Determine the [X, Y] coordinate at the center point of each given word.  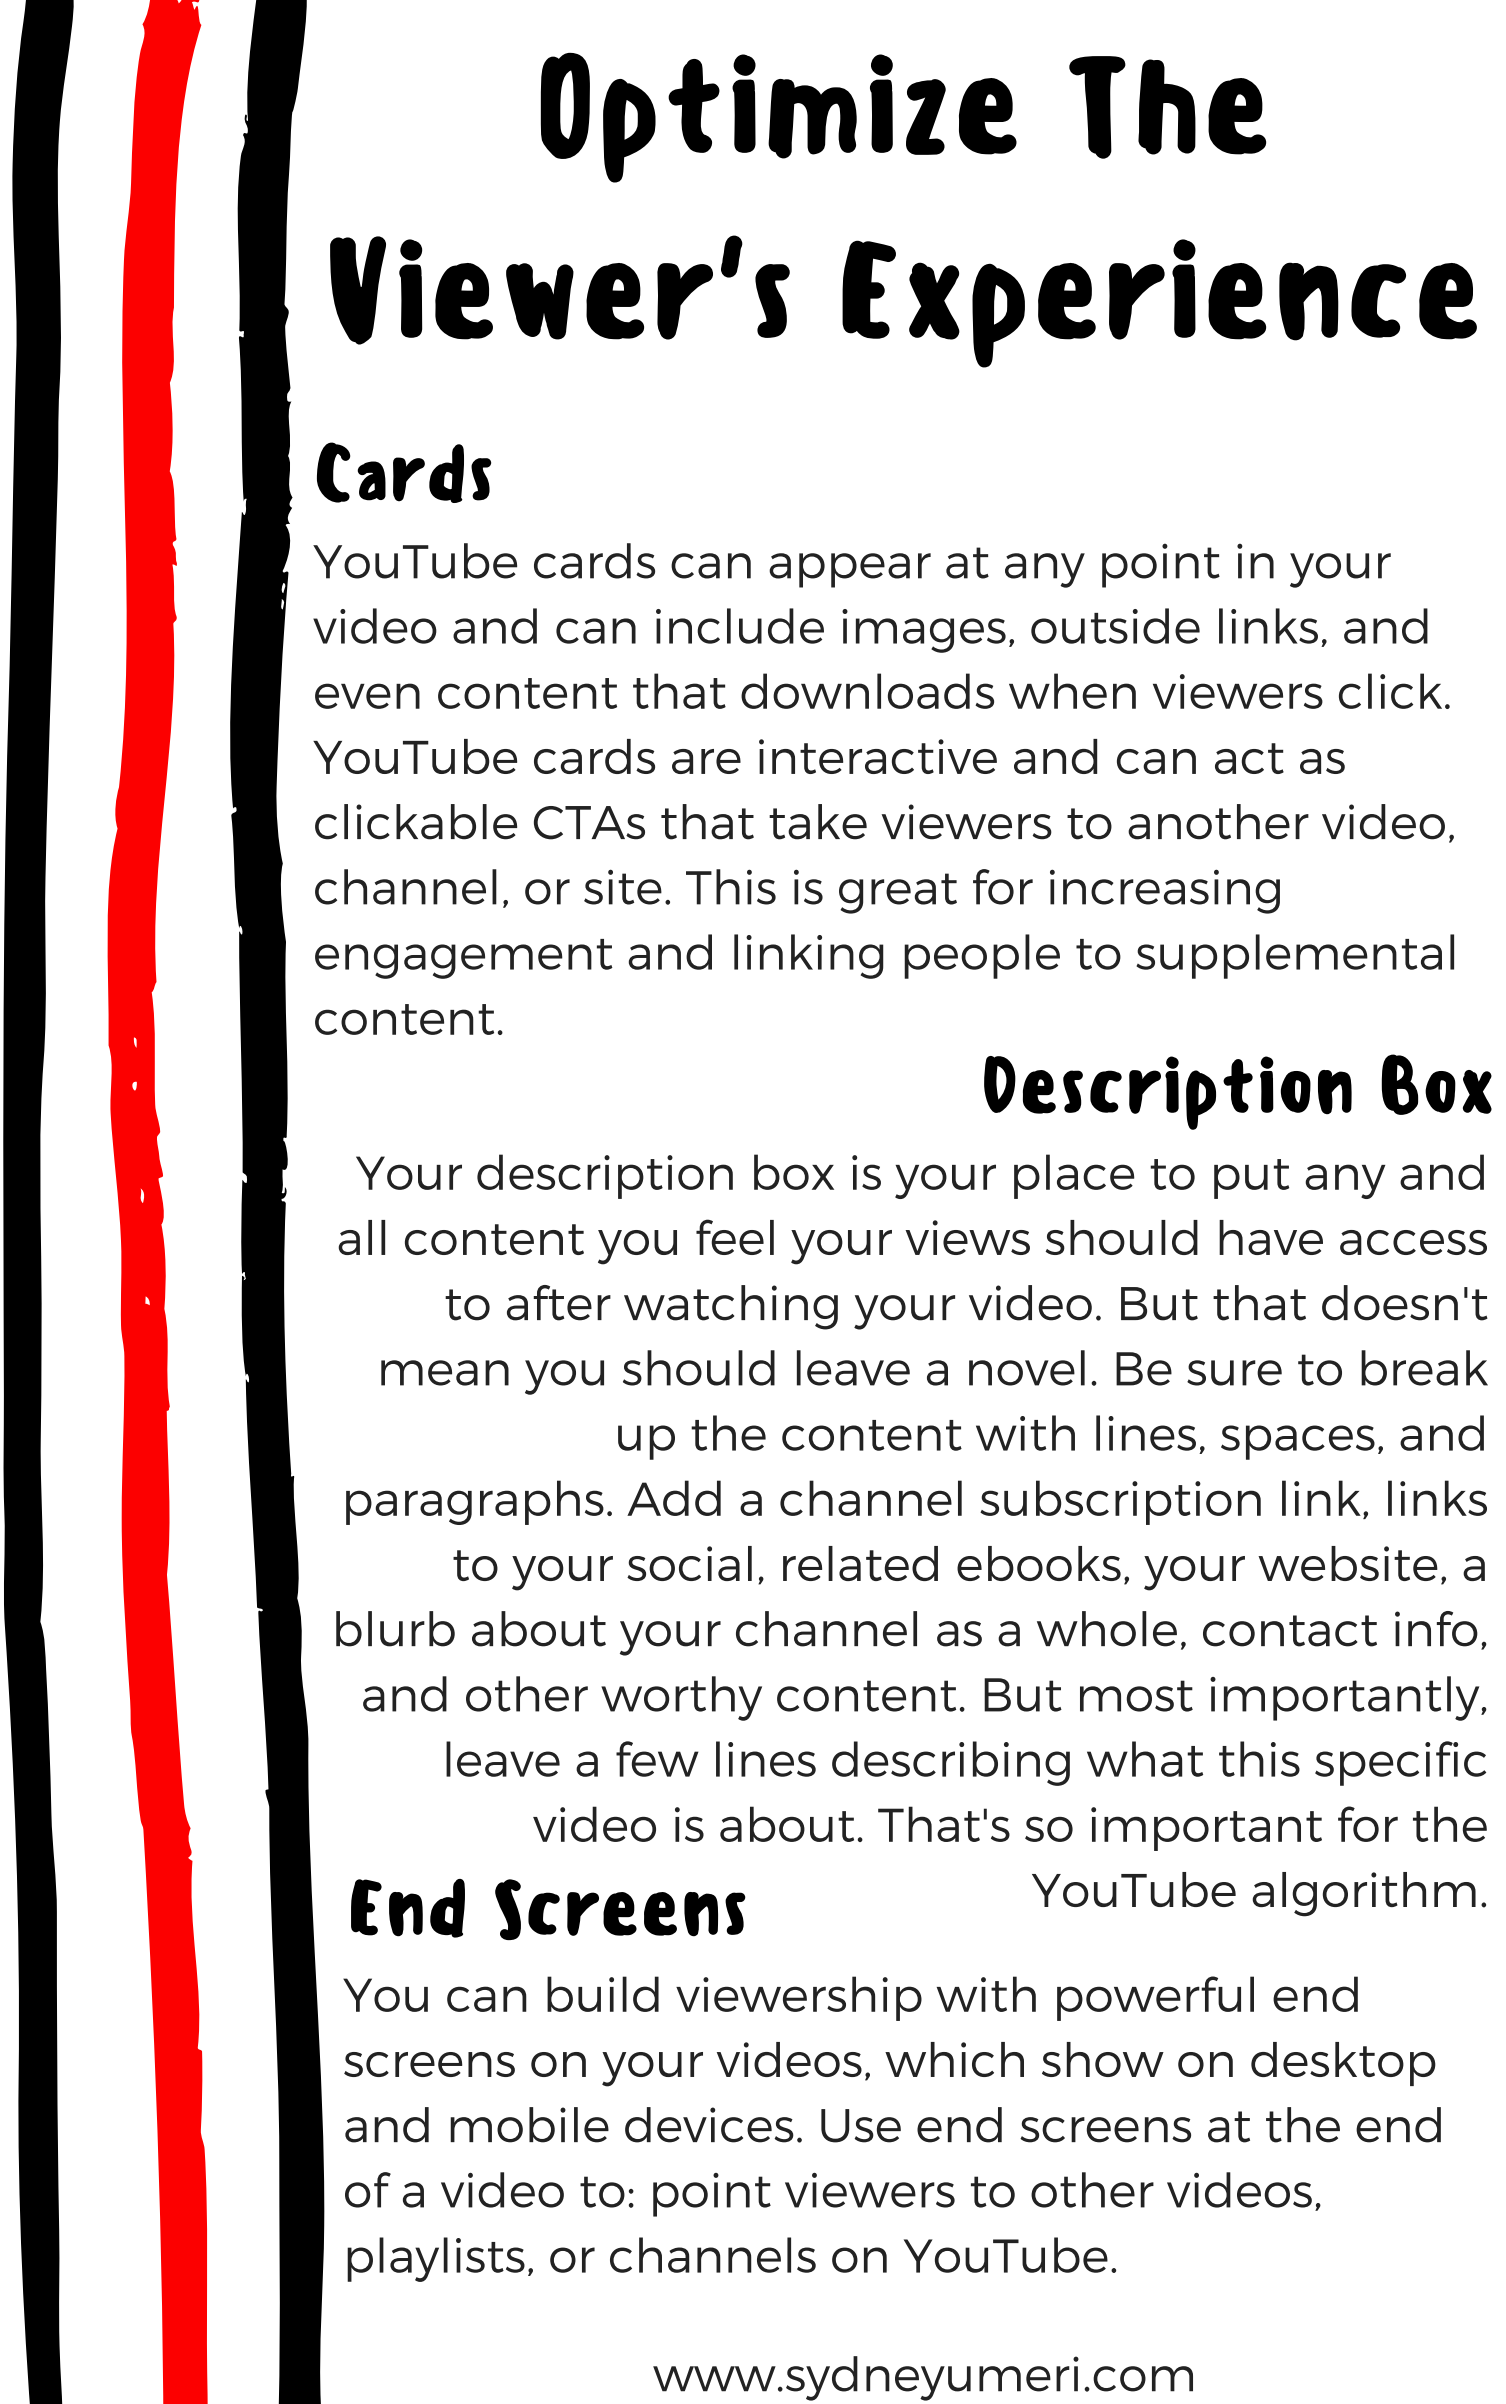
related [860, 1563]
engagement [464, 959]
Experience [1159, 303]
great [898, 893]
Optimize [779, 118]
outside [1115, 626]
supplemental [1295, 956]
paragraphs [475, 1502]
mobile [529, 2125]
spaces [1298, 1442]
